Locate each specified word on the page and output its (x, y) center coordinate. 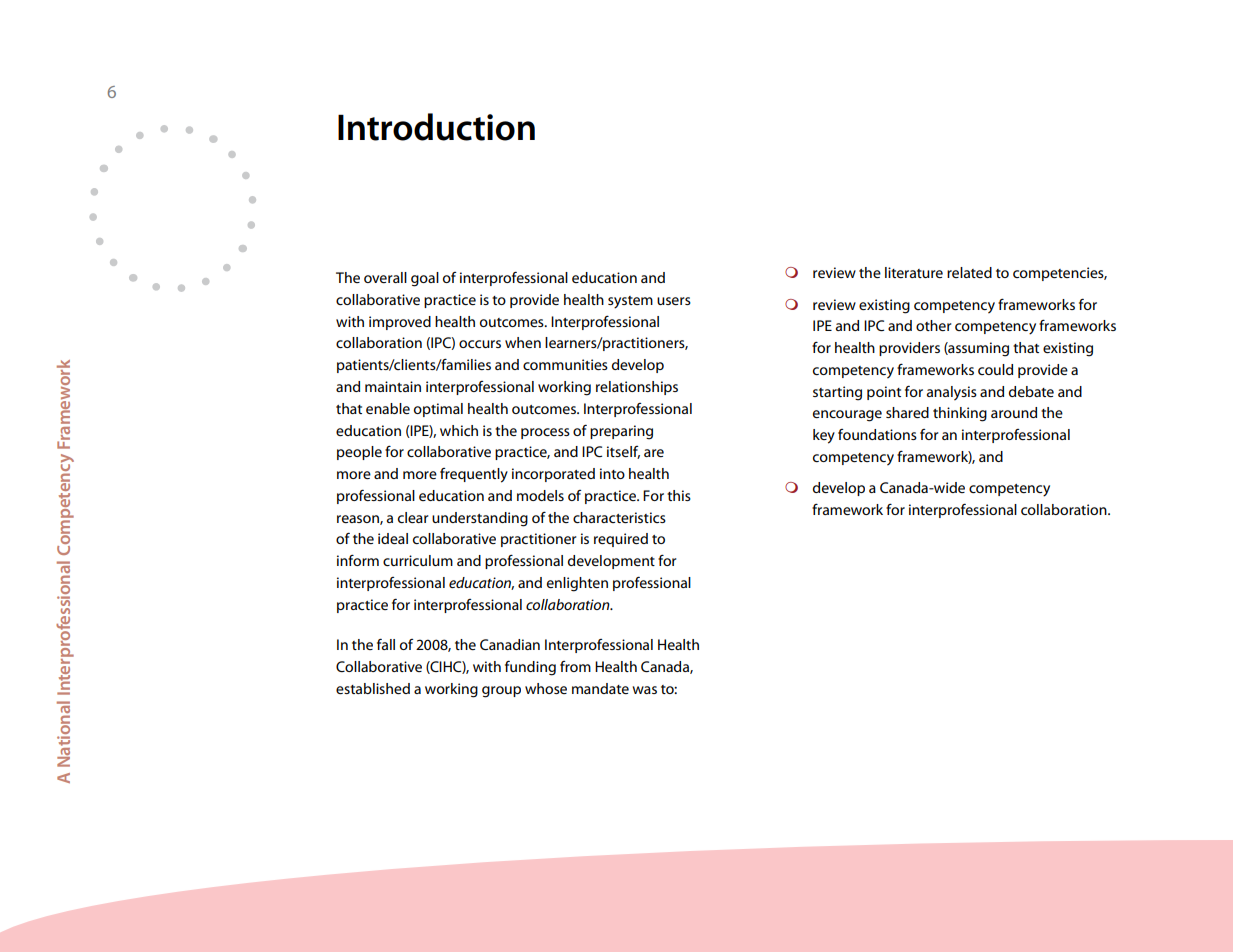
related (969, 272)
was (644, 690)
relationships (637, 388)
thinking (960, 414)
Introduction (436, 127)
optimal (438, 410)
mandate (600, 688)
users (674, 301)
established (373, 688)
